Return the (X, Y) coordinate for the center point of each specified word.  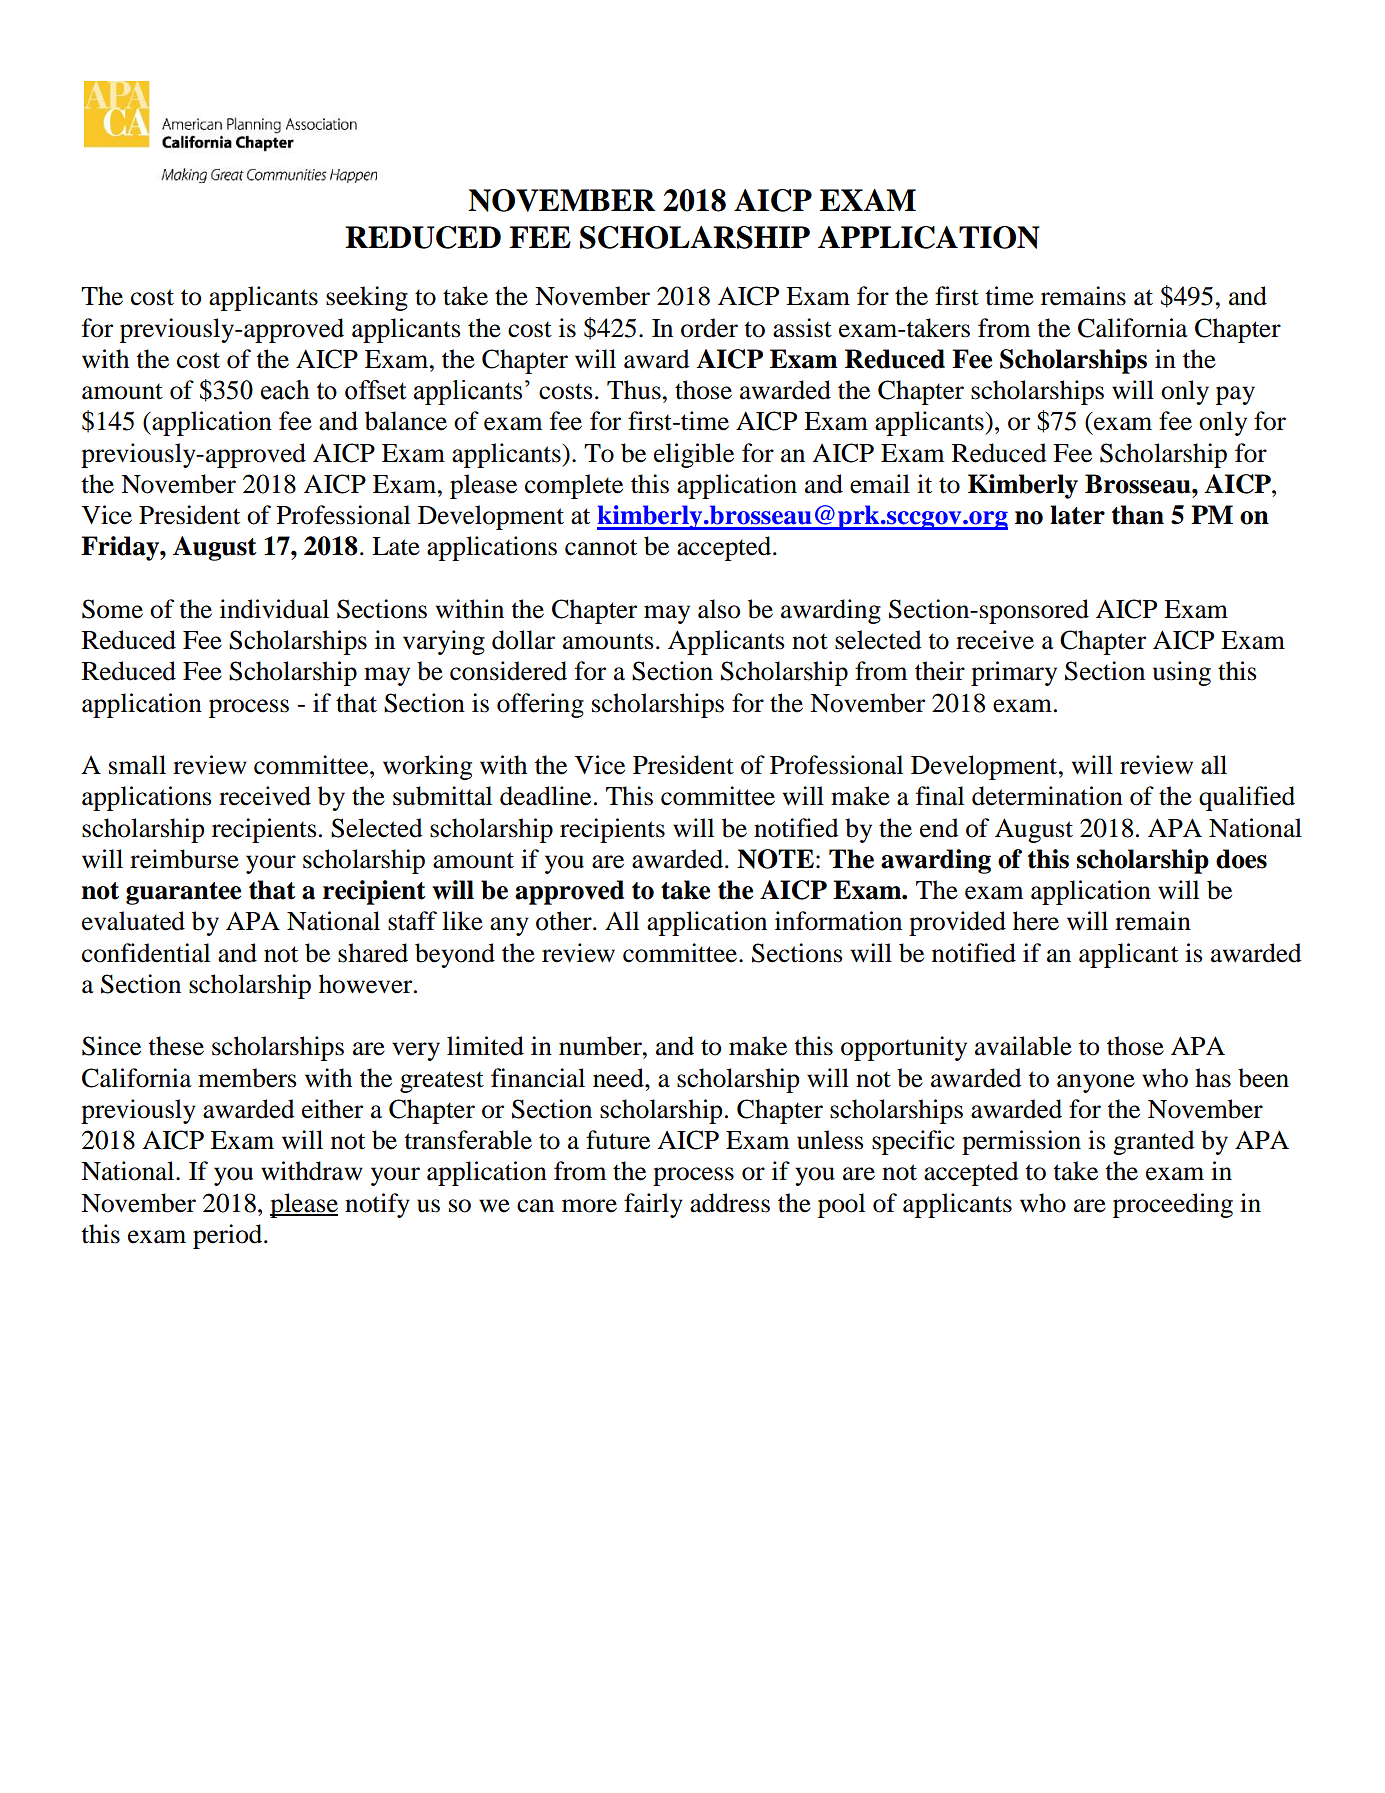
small (137, 765)
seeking (367, 298)
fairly (653, 1205)
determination (1047, 796)
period (229, 1236)
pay (1235, 395)
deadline (545, 796)
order (709, 328)
